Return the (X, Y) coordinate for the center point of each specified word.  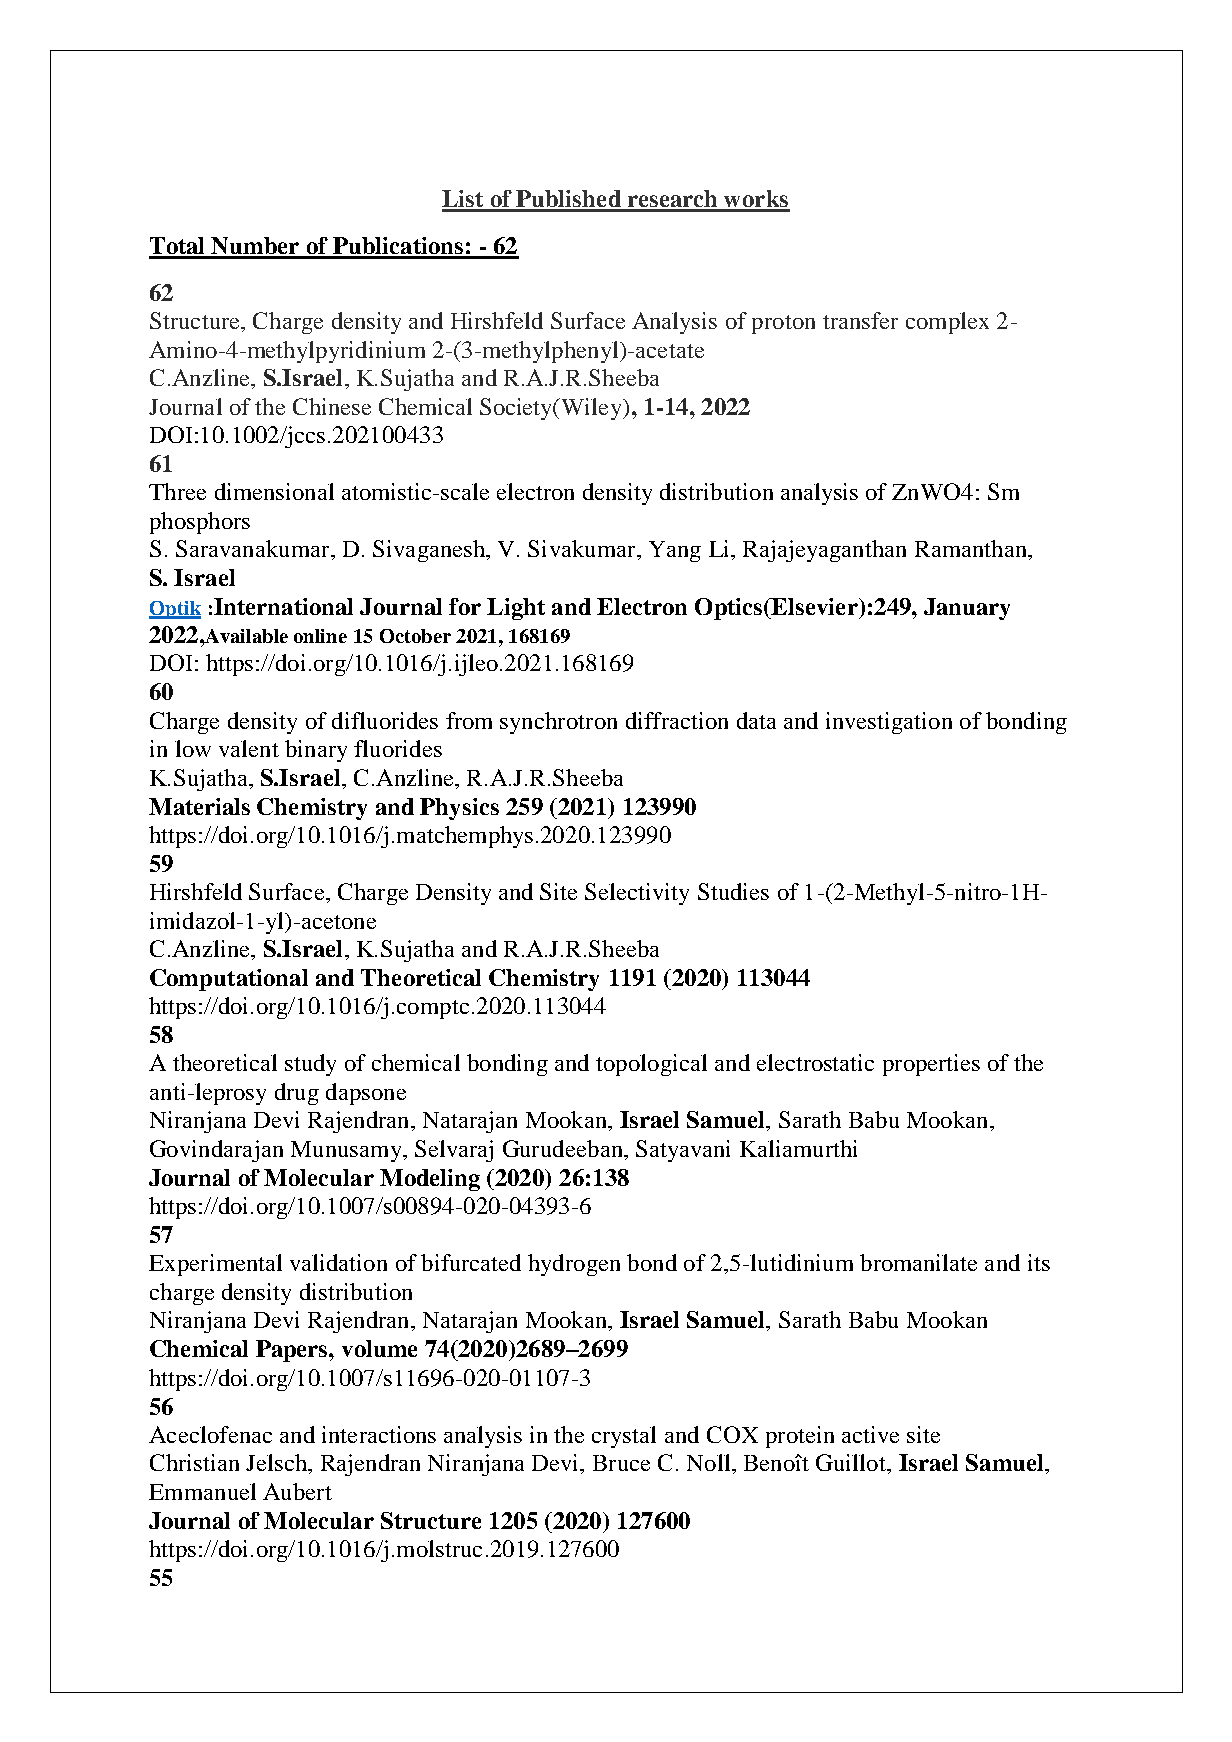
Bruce (621, 1463)
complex (947, 323)
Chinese (332, 406)
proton (783, 324)
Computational (229, 980)
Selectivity (637, 894)
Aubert (297, 1491)
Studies (733, 891)
